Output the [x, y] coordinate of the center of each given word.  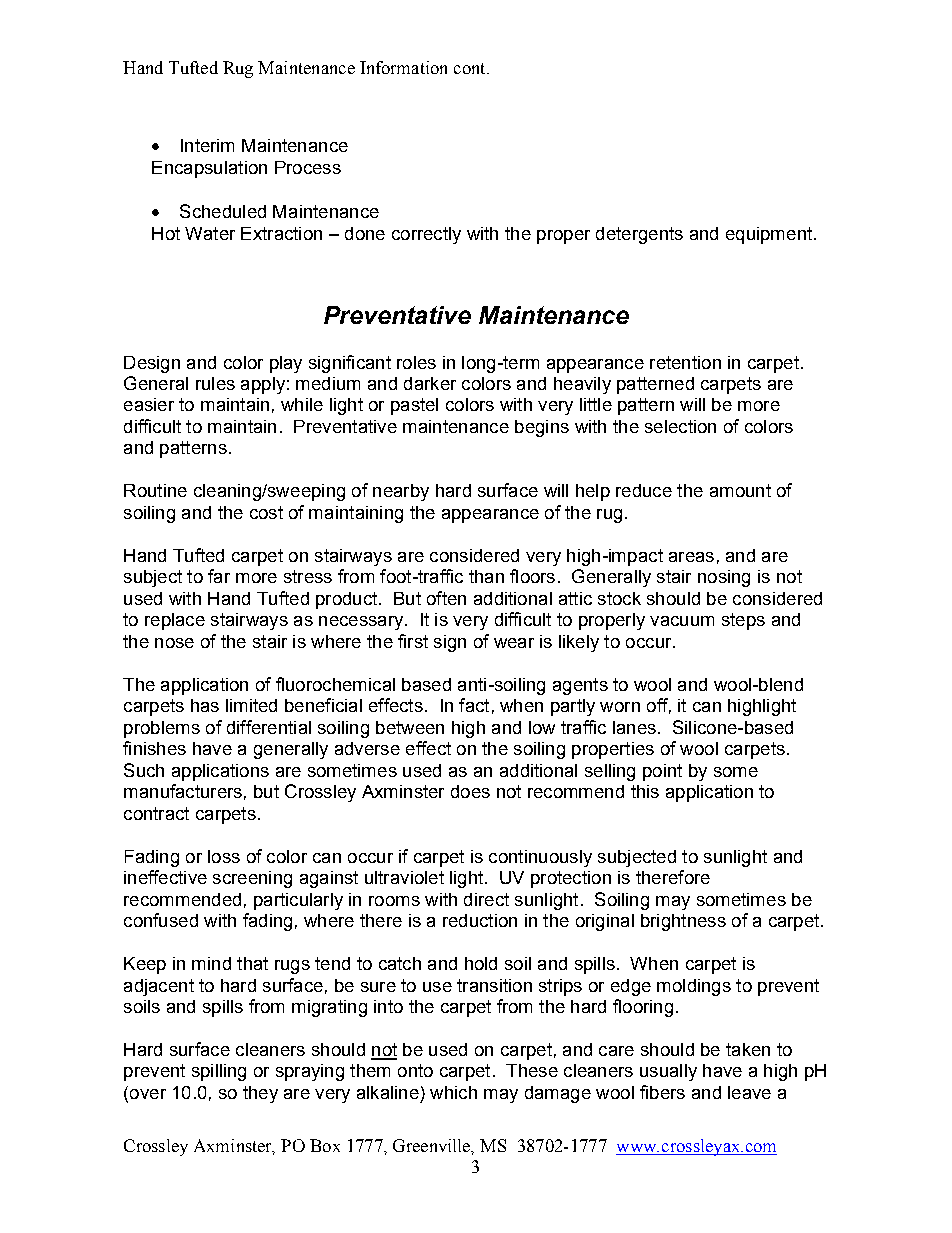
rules [215, 383]
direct [486, 899]
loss [224, 856]
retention [685, 362]
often [446, 598]
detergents [639, 235]
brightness [683, 922]
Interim [207, 145]
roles [416, 362]
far [219, 576]
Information [403, 67]
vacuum [682, 621]
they [260, 1094]
